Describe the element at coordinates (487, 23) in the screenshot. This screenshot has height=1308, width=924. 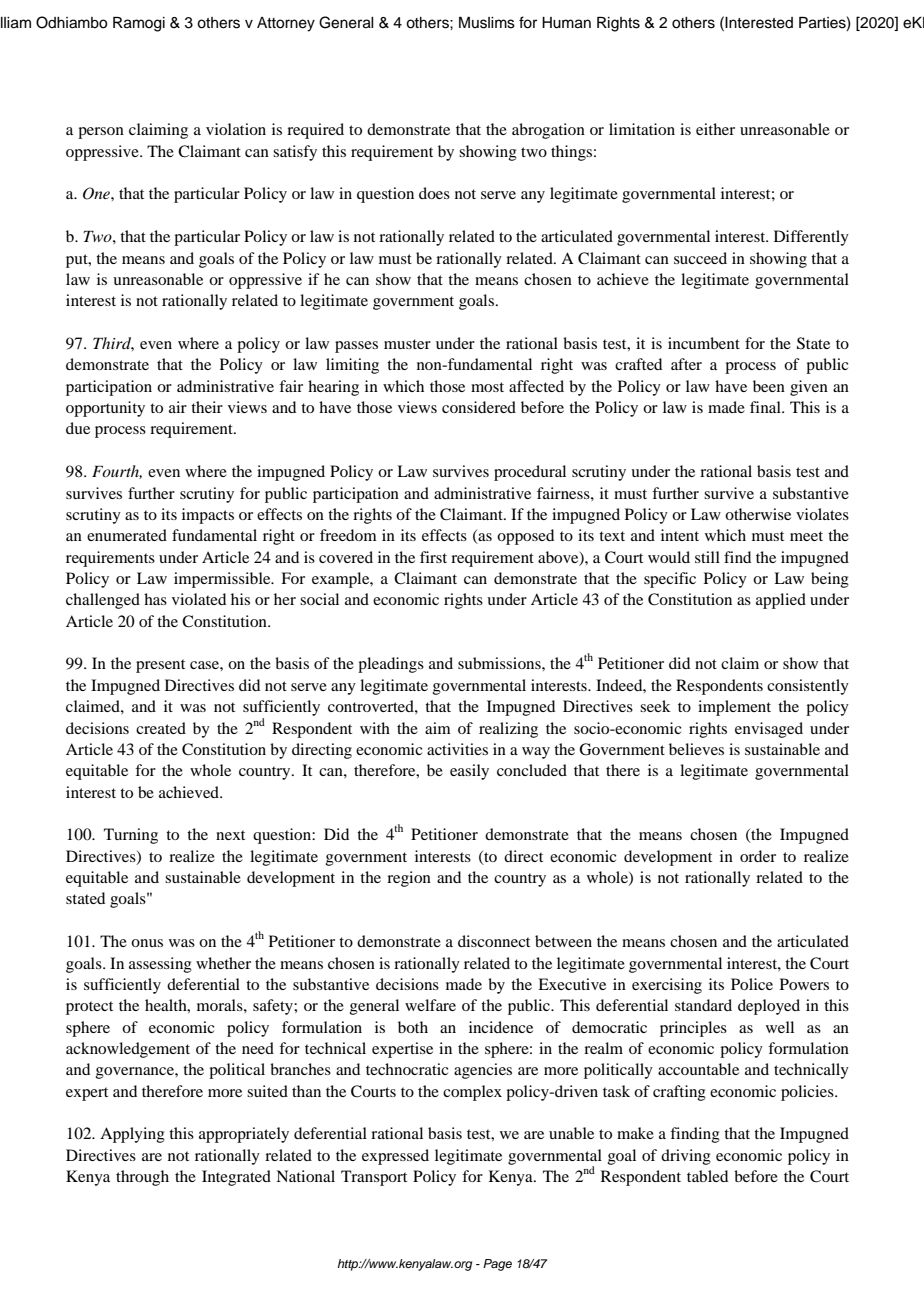
I see `Muslims` at that location.
